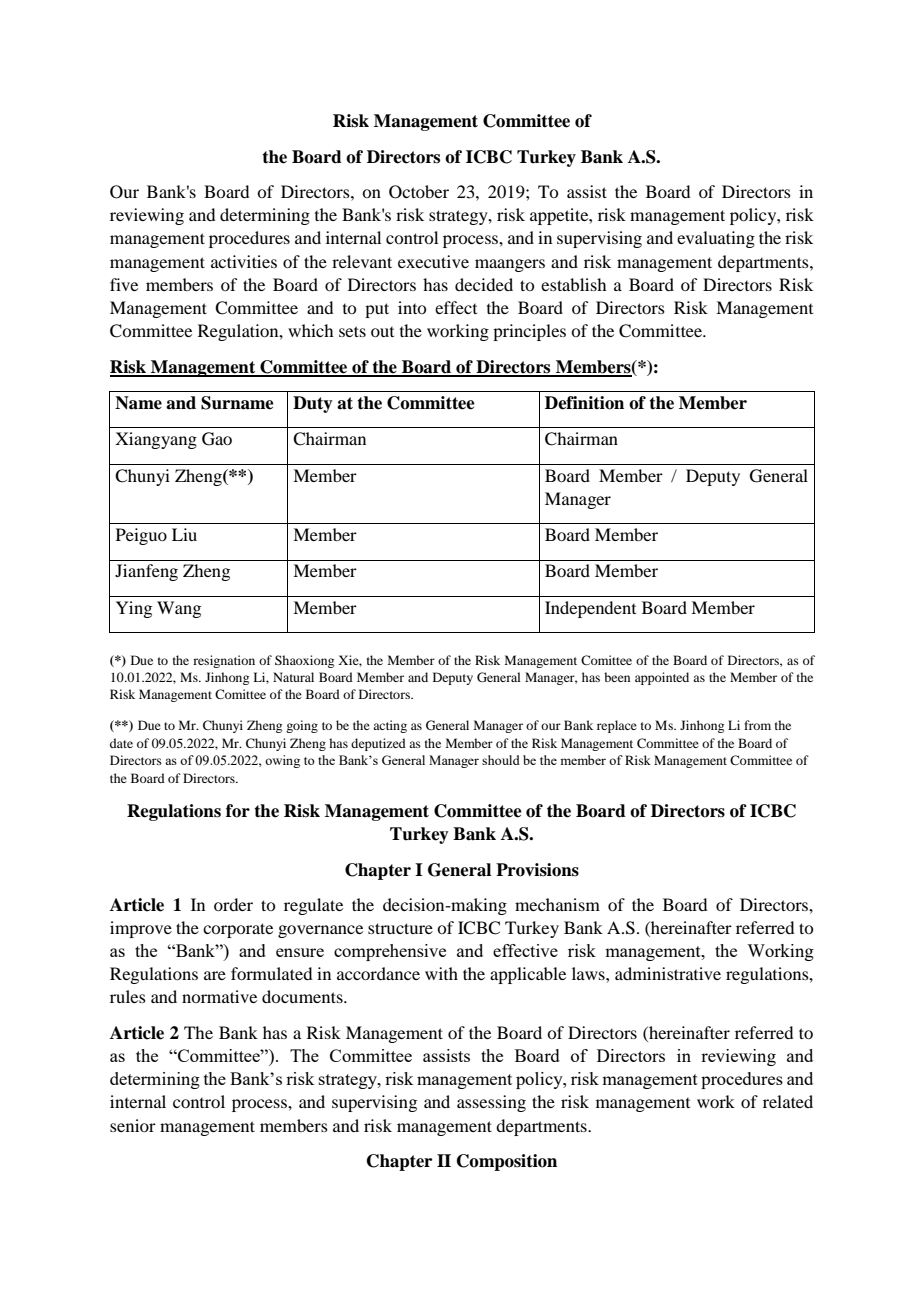  Describe the element at coordinates (662, 678) in the screenshot. I see `appointed` at that location.
